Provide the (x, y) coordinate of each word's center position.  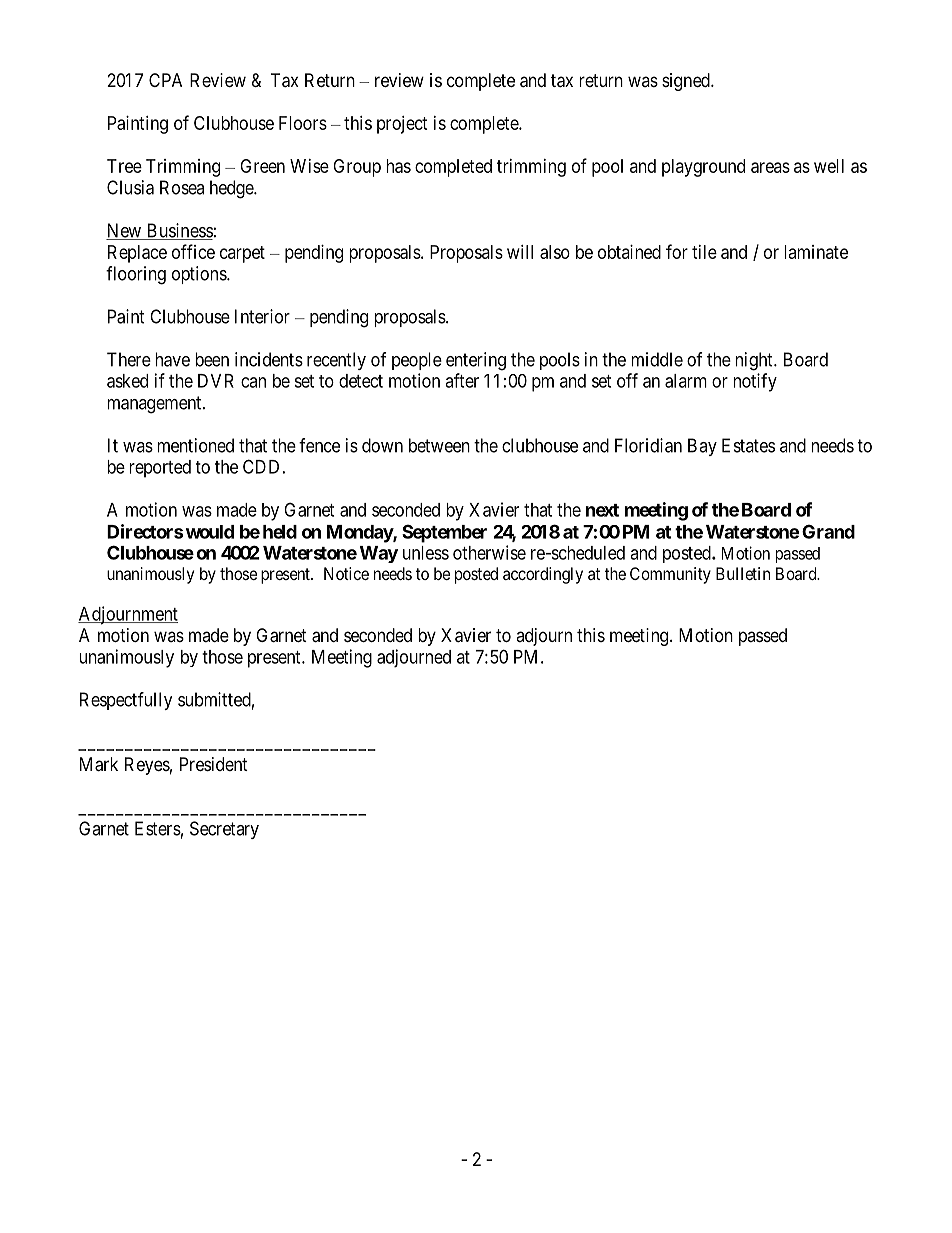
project (402, 125)
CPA (165, 80)
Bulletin (743, 573)
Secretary (224, 830)
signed (687, 82)
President (214, 764)
